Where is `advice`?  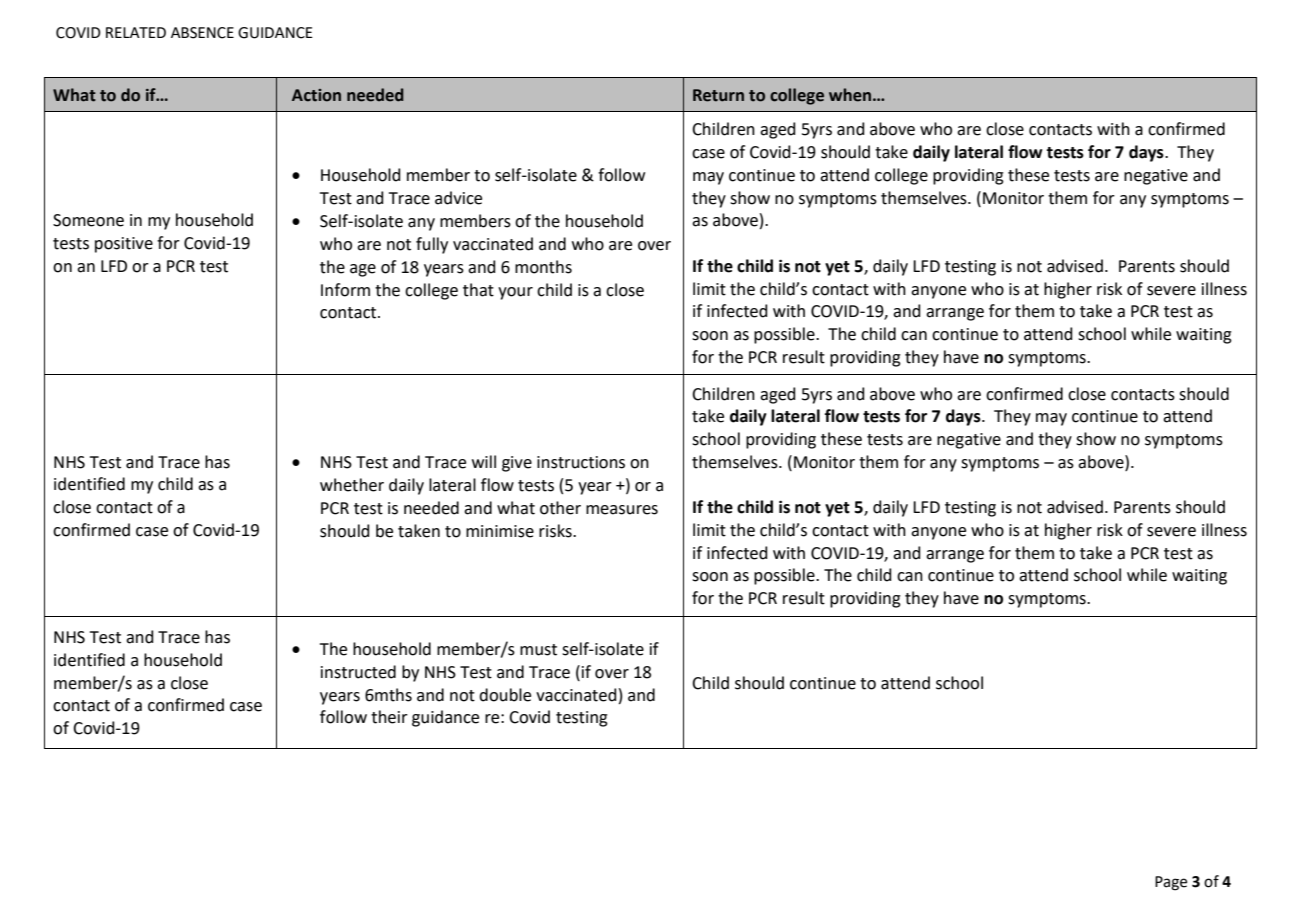 advice is located at coordinates (458, 198).
